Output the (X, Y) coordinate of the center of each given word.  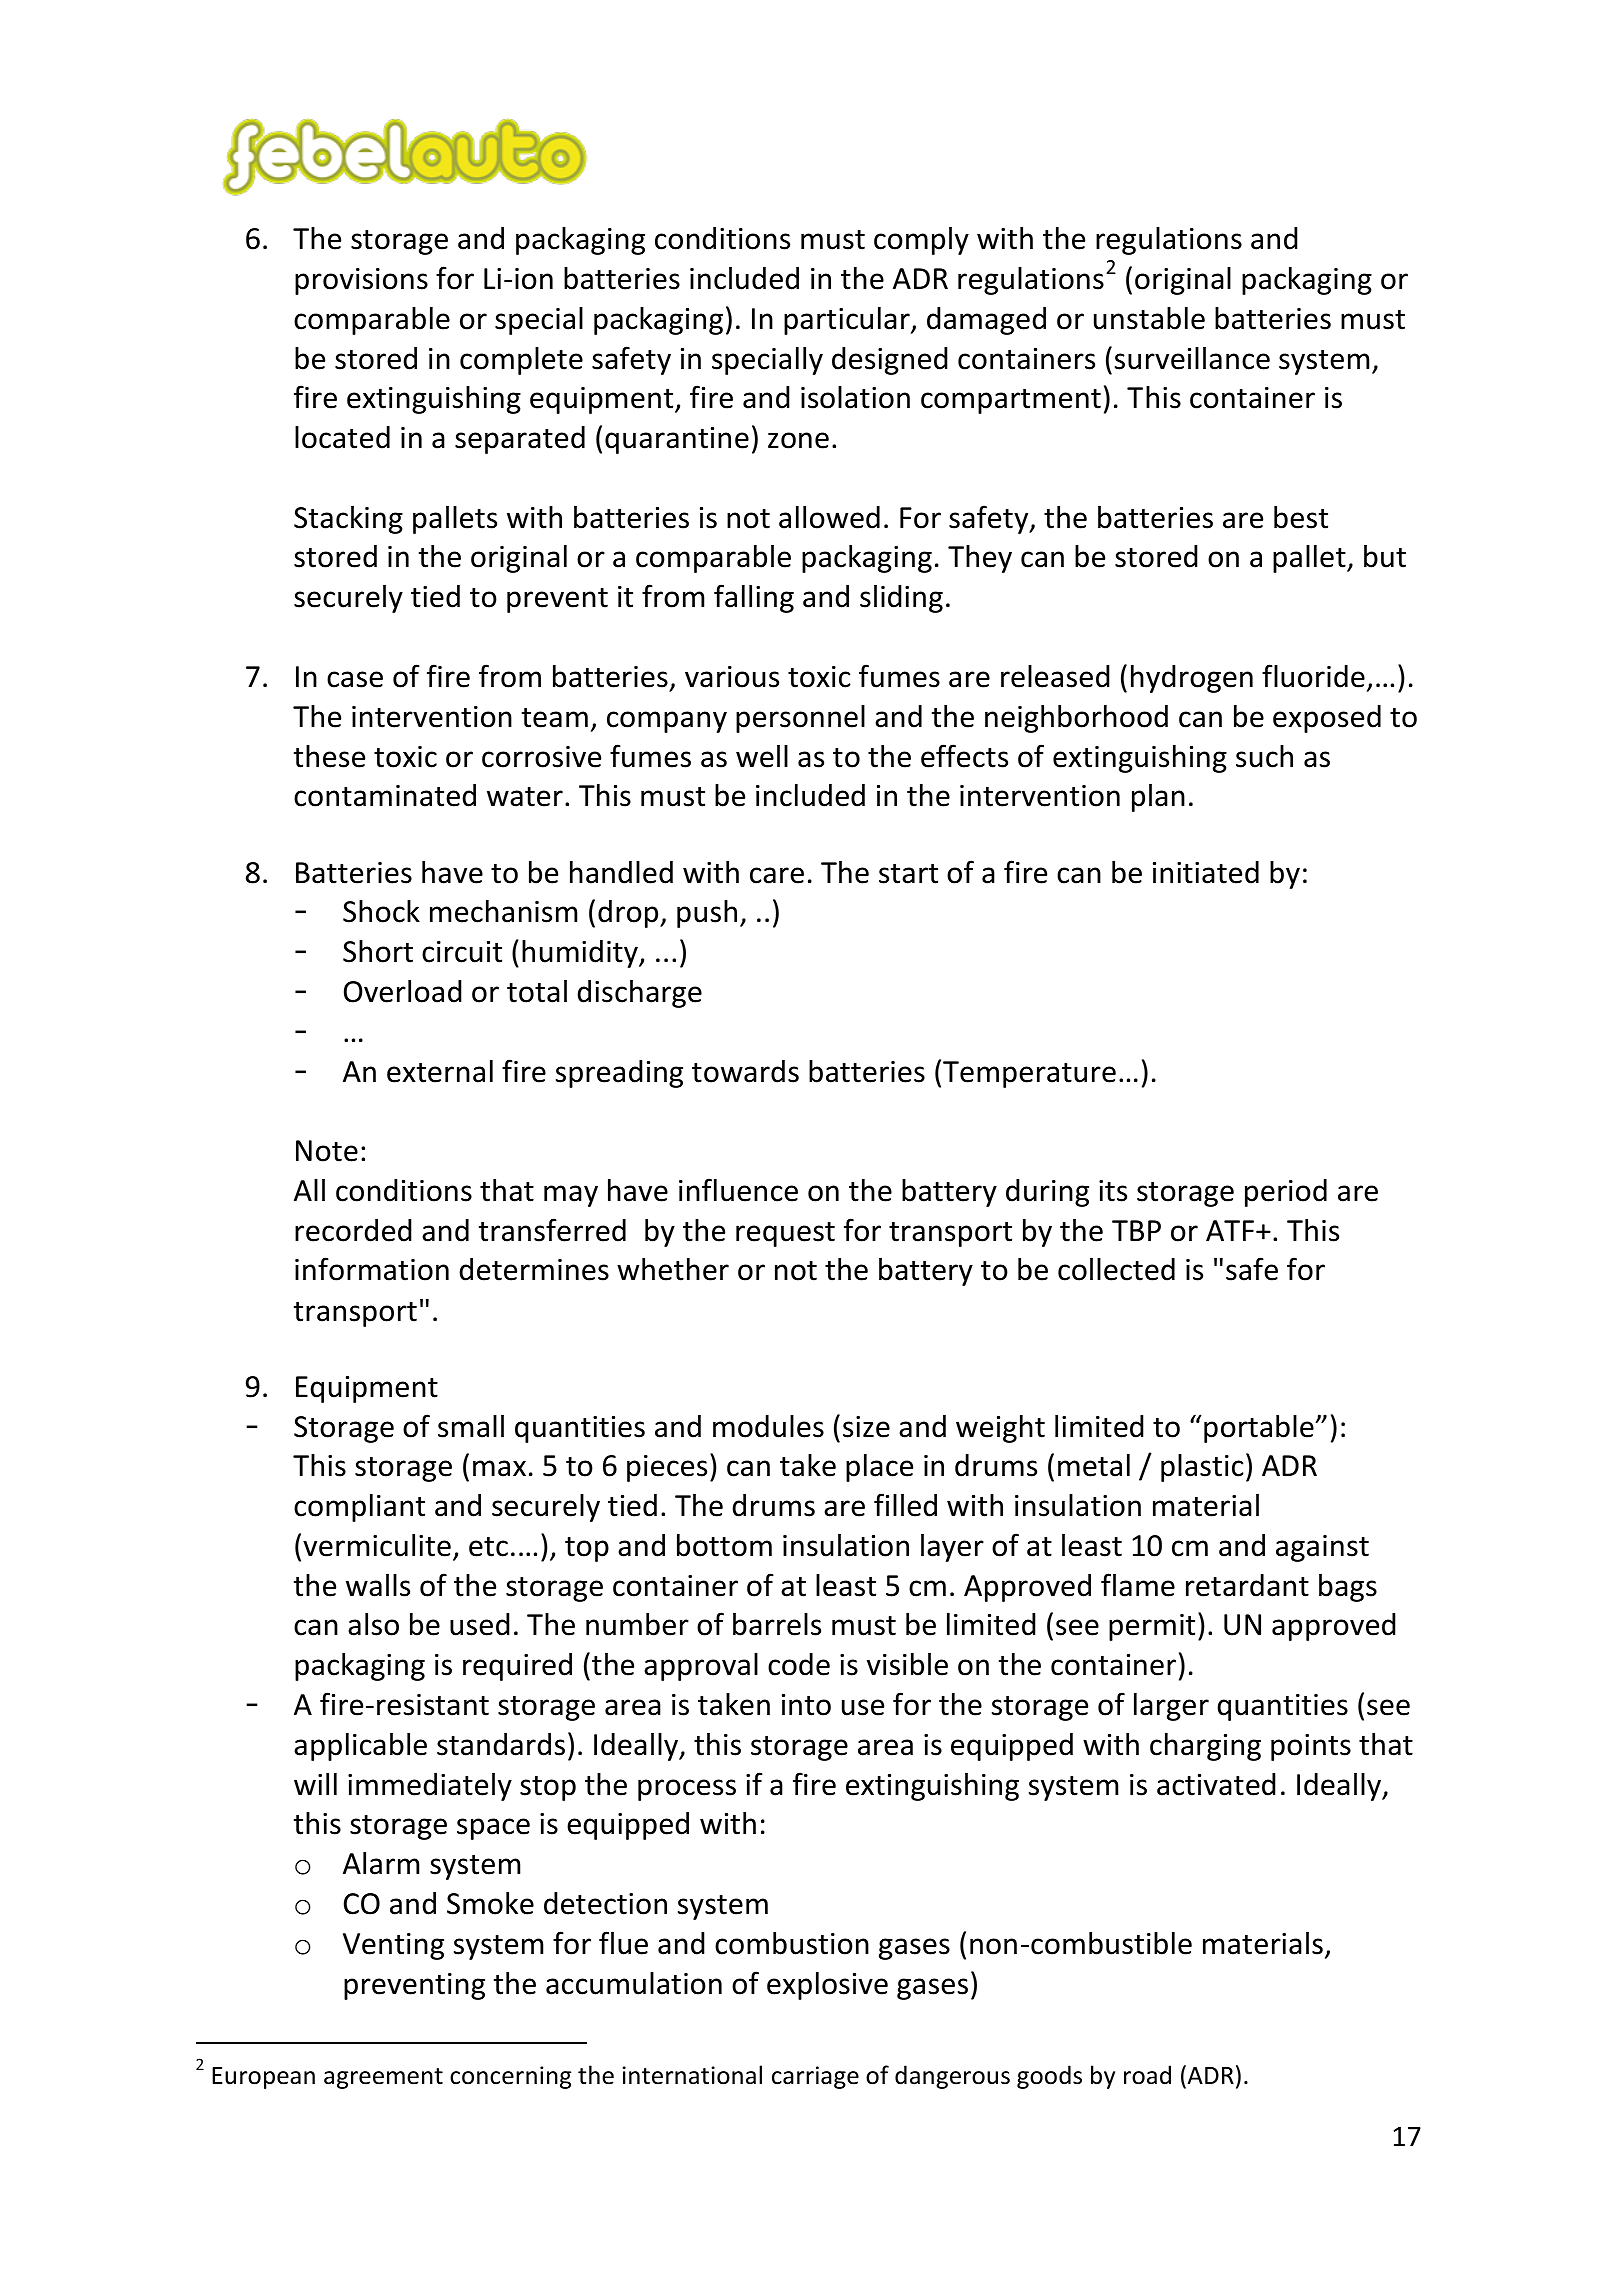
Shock (381, 911)
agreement (383, 2078)
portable (1259, 1429)
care (777, 875)
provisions (361, 281)
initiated (1206, 872)
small (471, 1426)
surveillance (1192, 358)
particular (848, 321)
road (1147, 2075)
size (866, 1427)
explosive (827, 1986)
